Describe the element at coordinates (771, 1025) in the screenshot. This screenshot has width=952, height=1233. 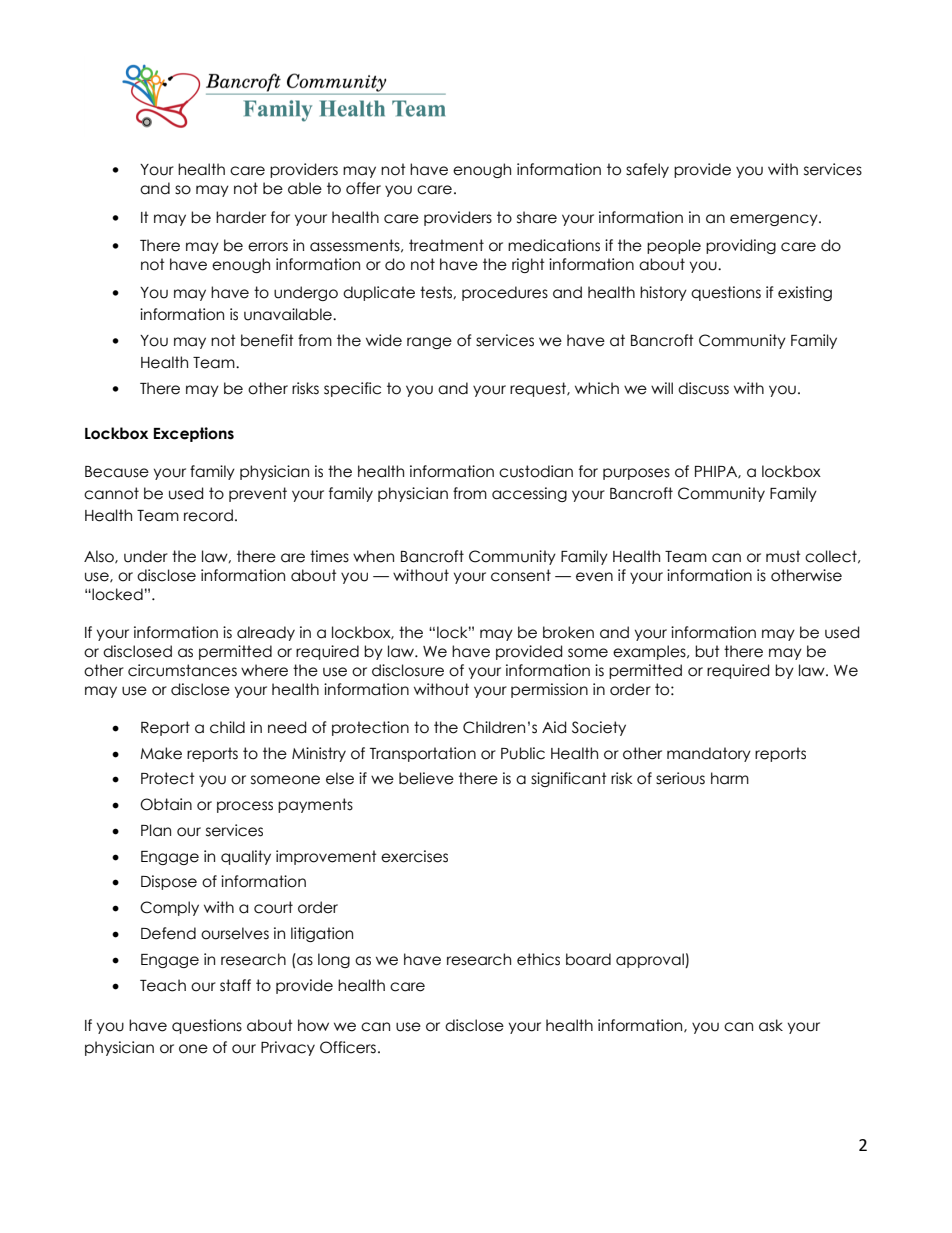
I see `ask` at that location.
